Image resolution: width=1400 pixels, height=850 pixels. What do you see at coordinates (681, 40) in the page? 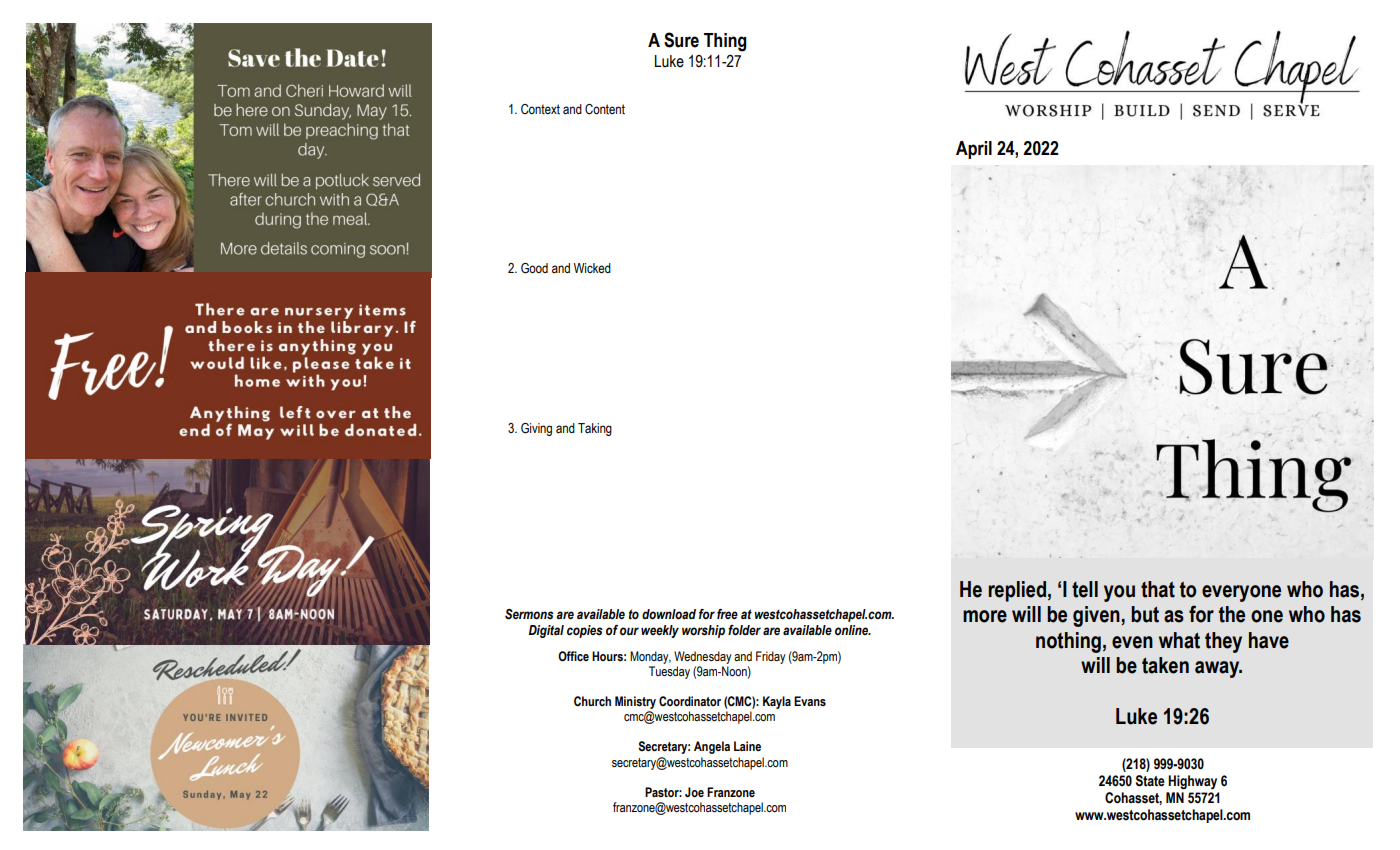
I see `Sure` at bounding box center [681, 40].
